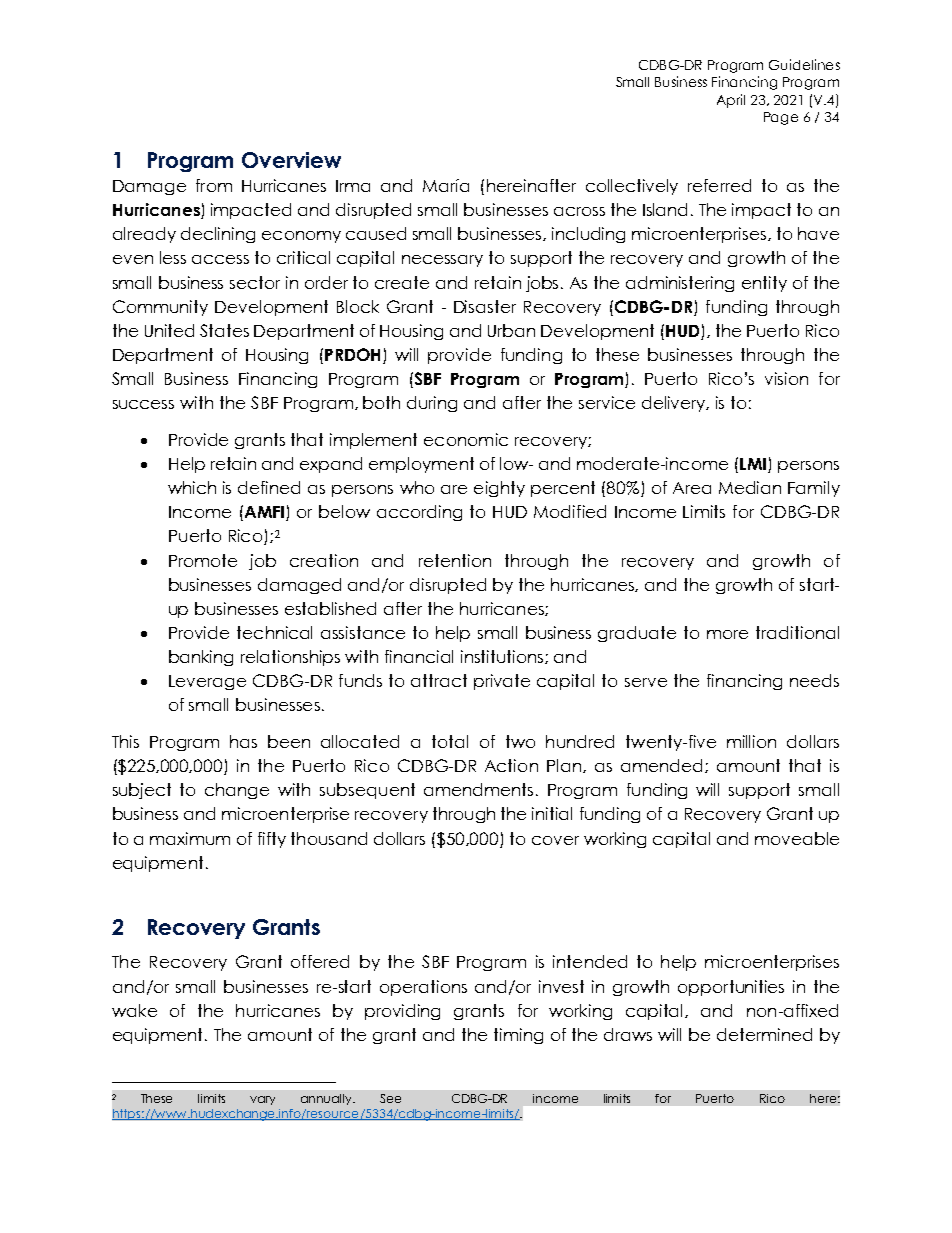 The image size is (952, 1233). I want to click on eighty, so click(499, 489).
